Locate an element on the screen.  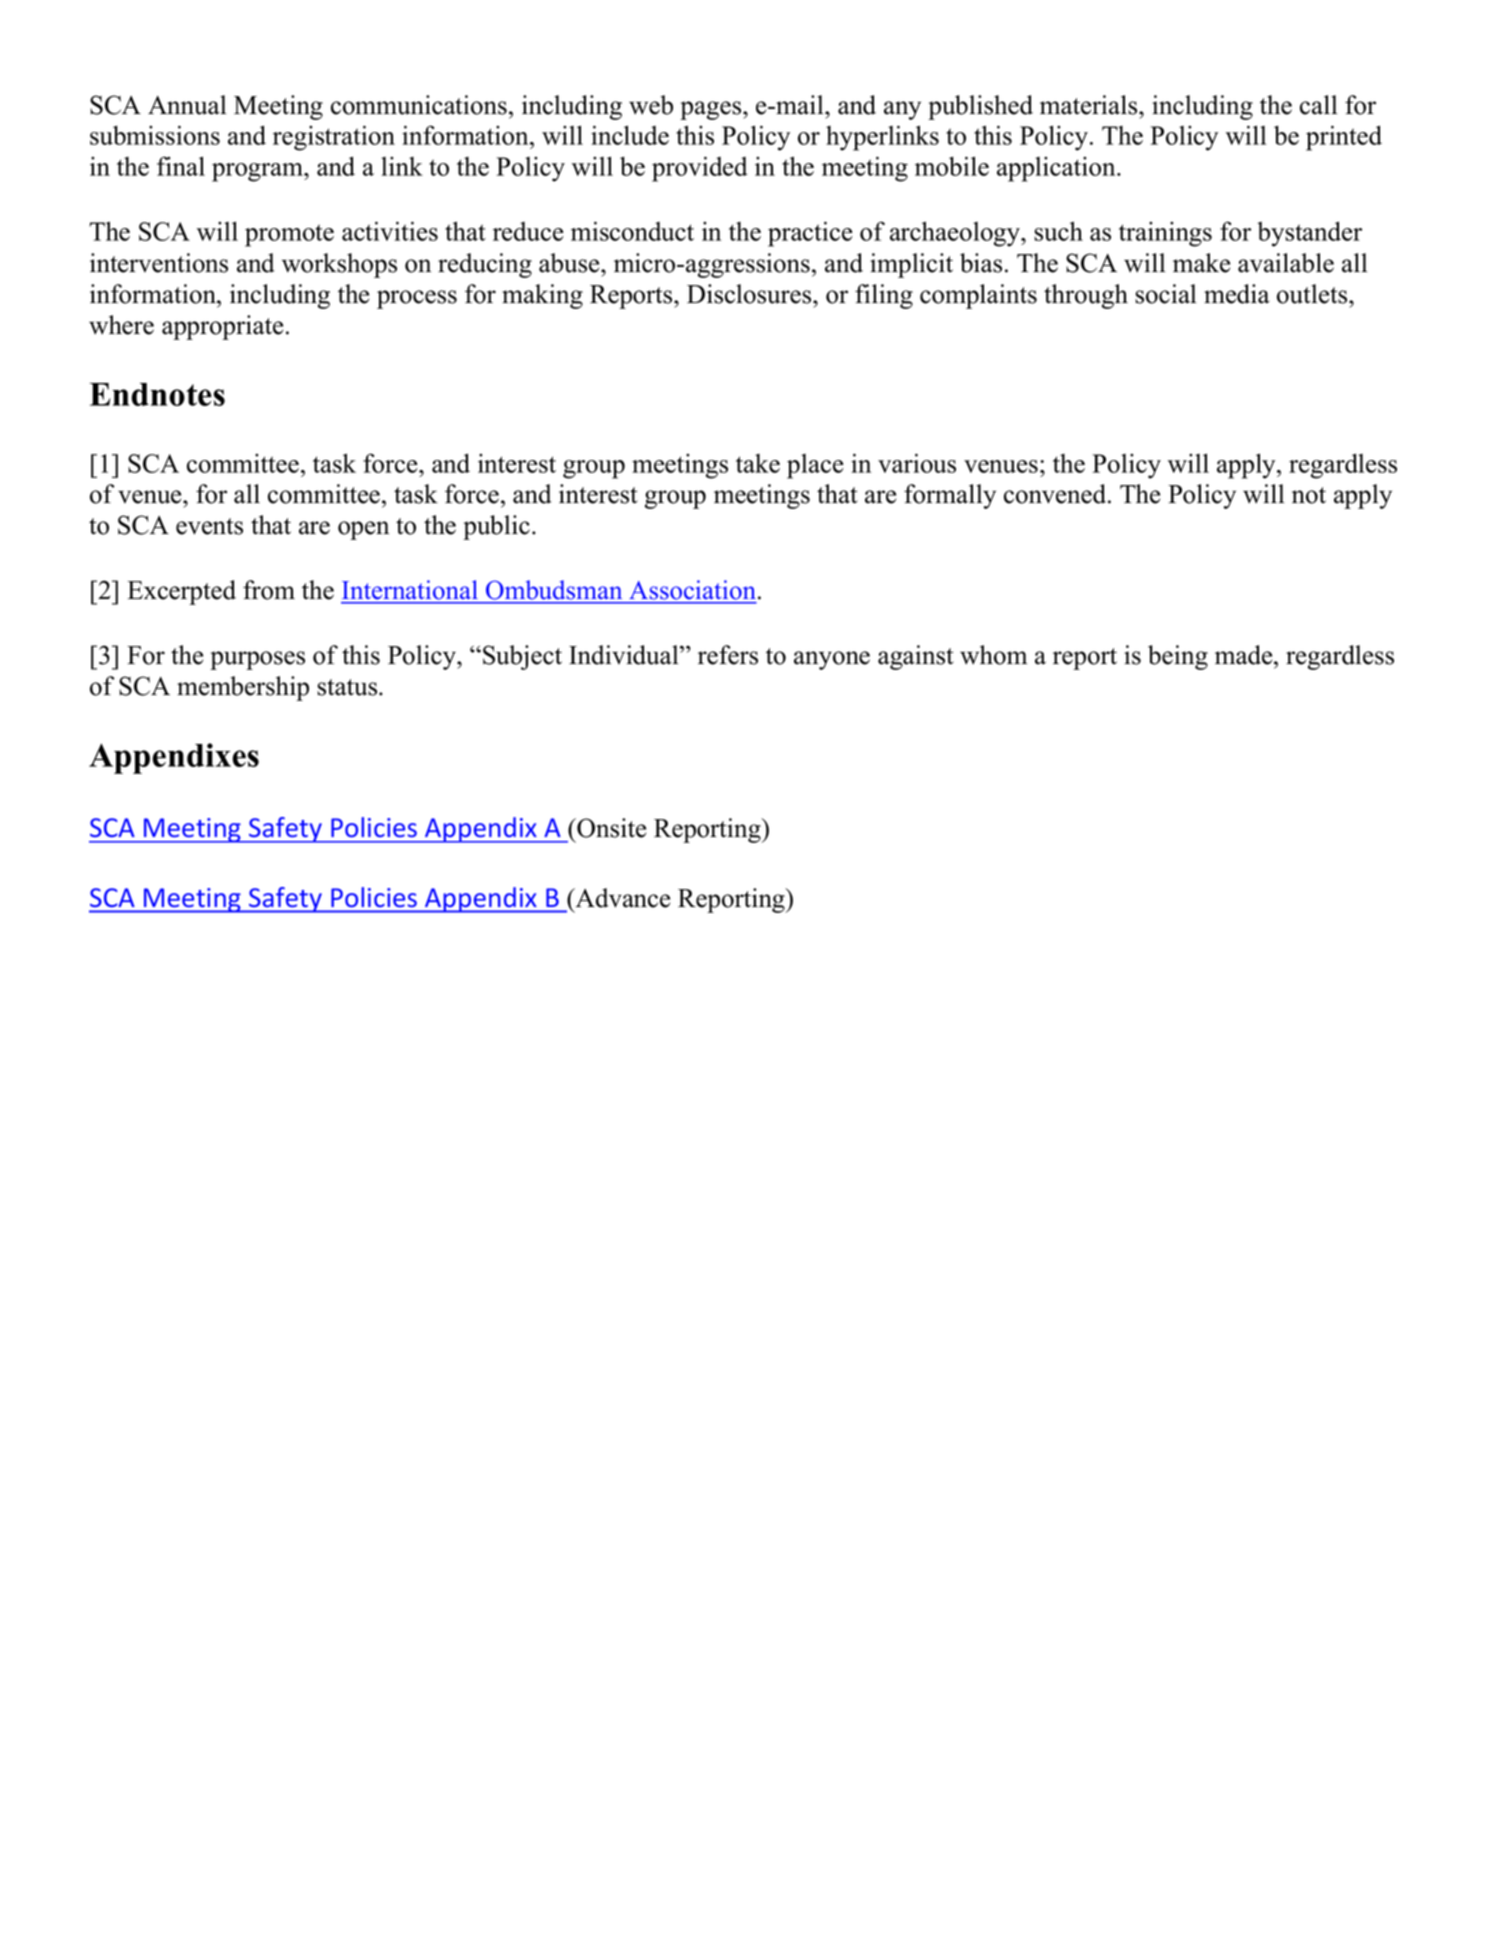
registration is located at coordinates (334, 138).
